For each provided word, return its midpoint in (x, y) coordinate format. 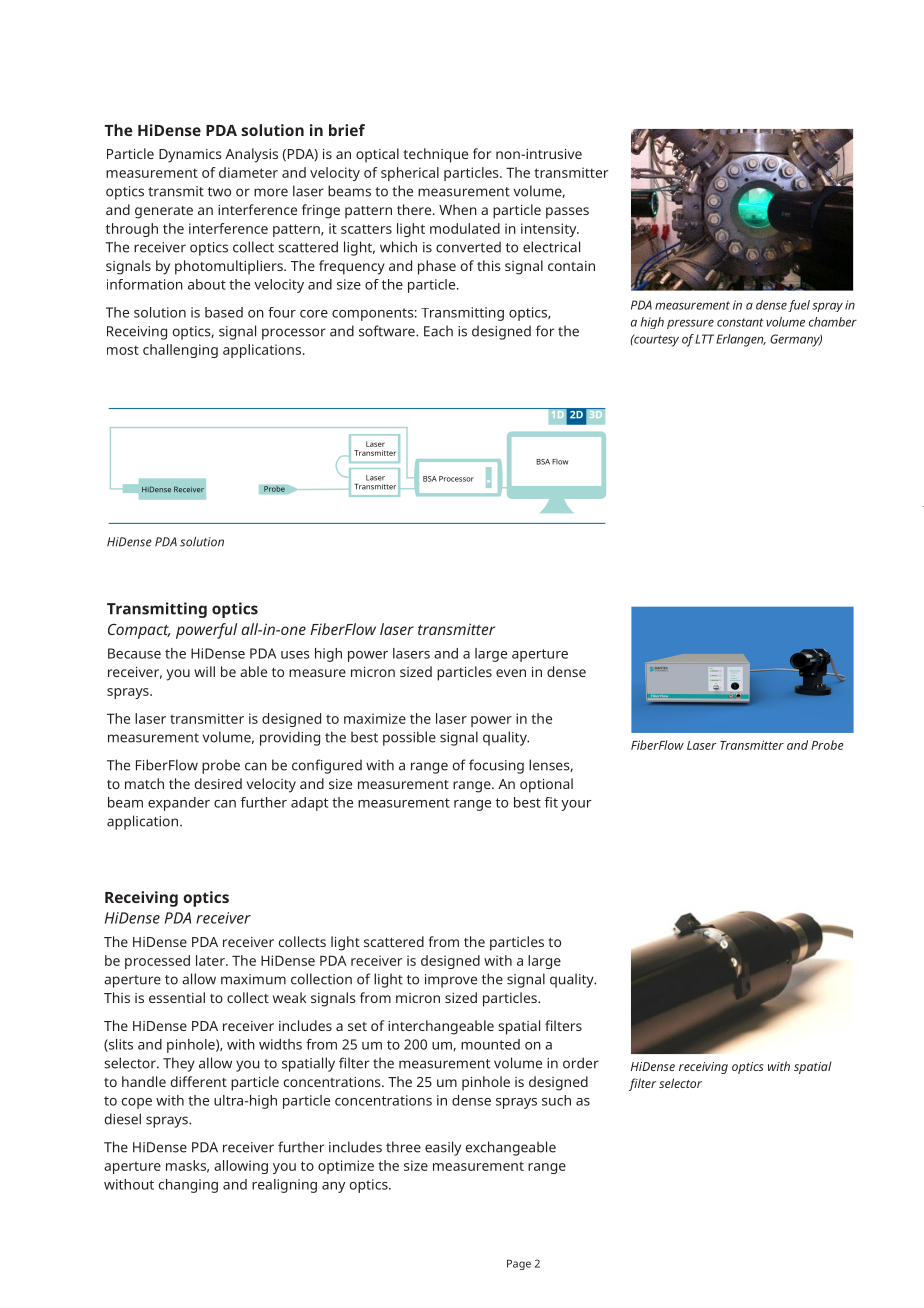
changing (188, 1186)
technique (435, 155)
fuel (799, 306)
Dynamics (190, 156)
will (204, 671)
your (576, 805)
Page (519, 1264)
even (511, 673)
